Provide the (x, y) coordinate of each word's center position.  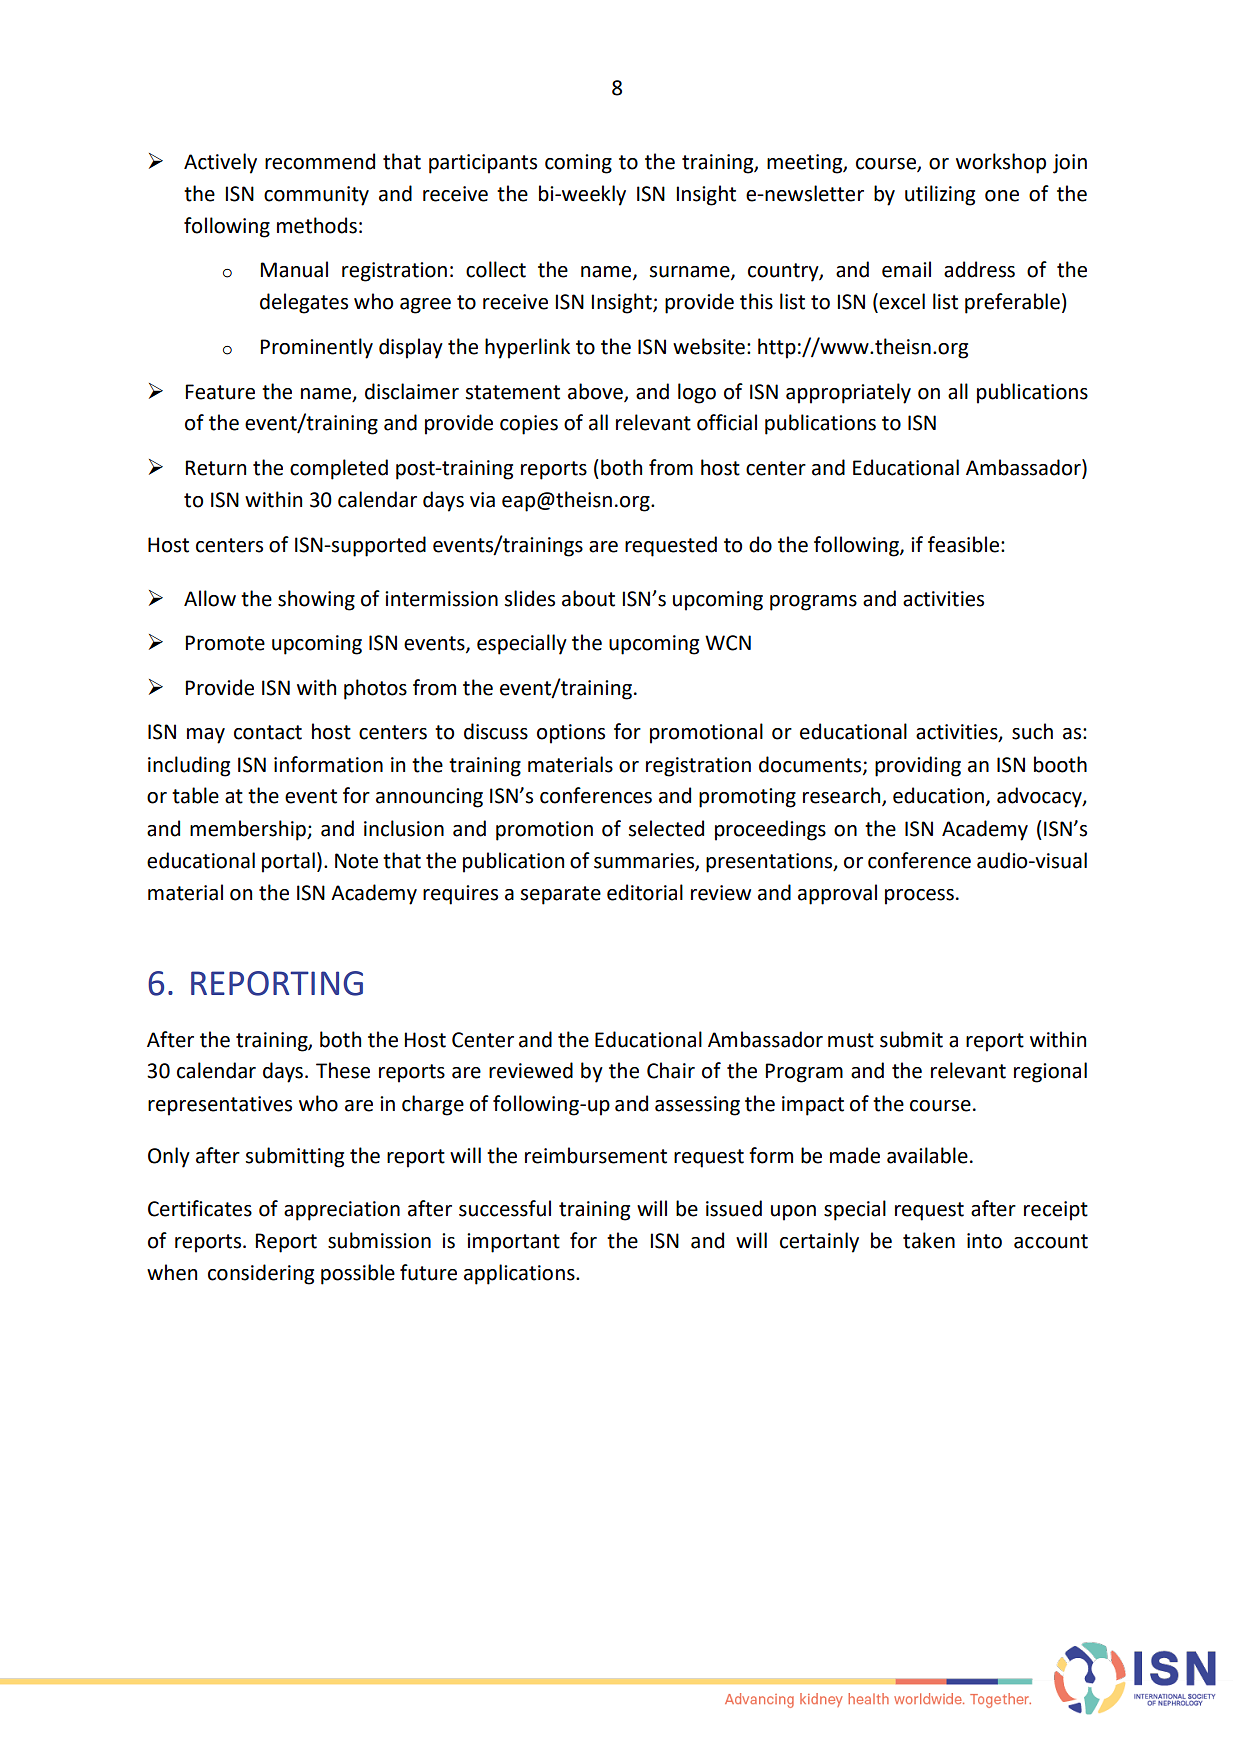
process (919, 897)
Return (215, 468)
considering (261, 1274)
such (1032, 731)
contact (268, 732)
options (571, 734)
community (316, 196)
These (343, 1070)
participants (483, 164)
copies (529, 425)
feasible (965, 544)
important (513, 1243)
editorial (645, 892)
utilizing (940, 195)
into (984, 1241)
